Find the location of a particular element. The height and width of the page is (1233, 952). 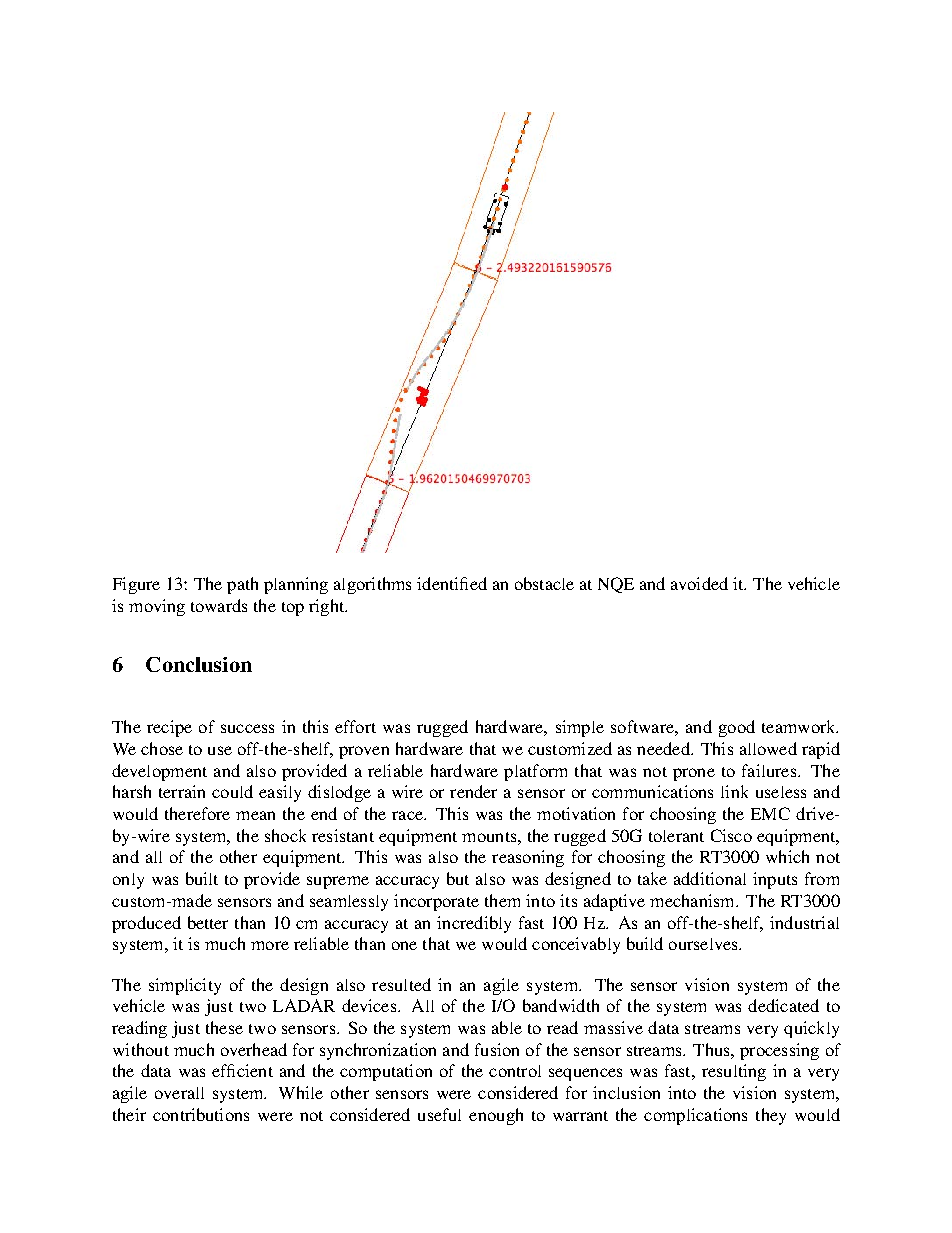

could is located at coordinates (232, 791).
